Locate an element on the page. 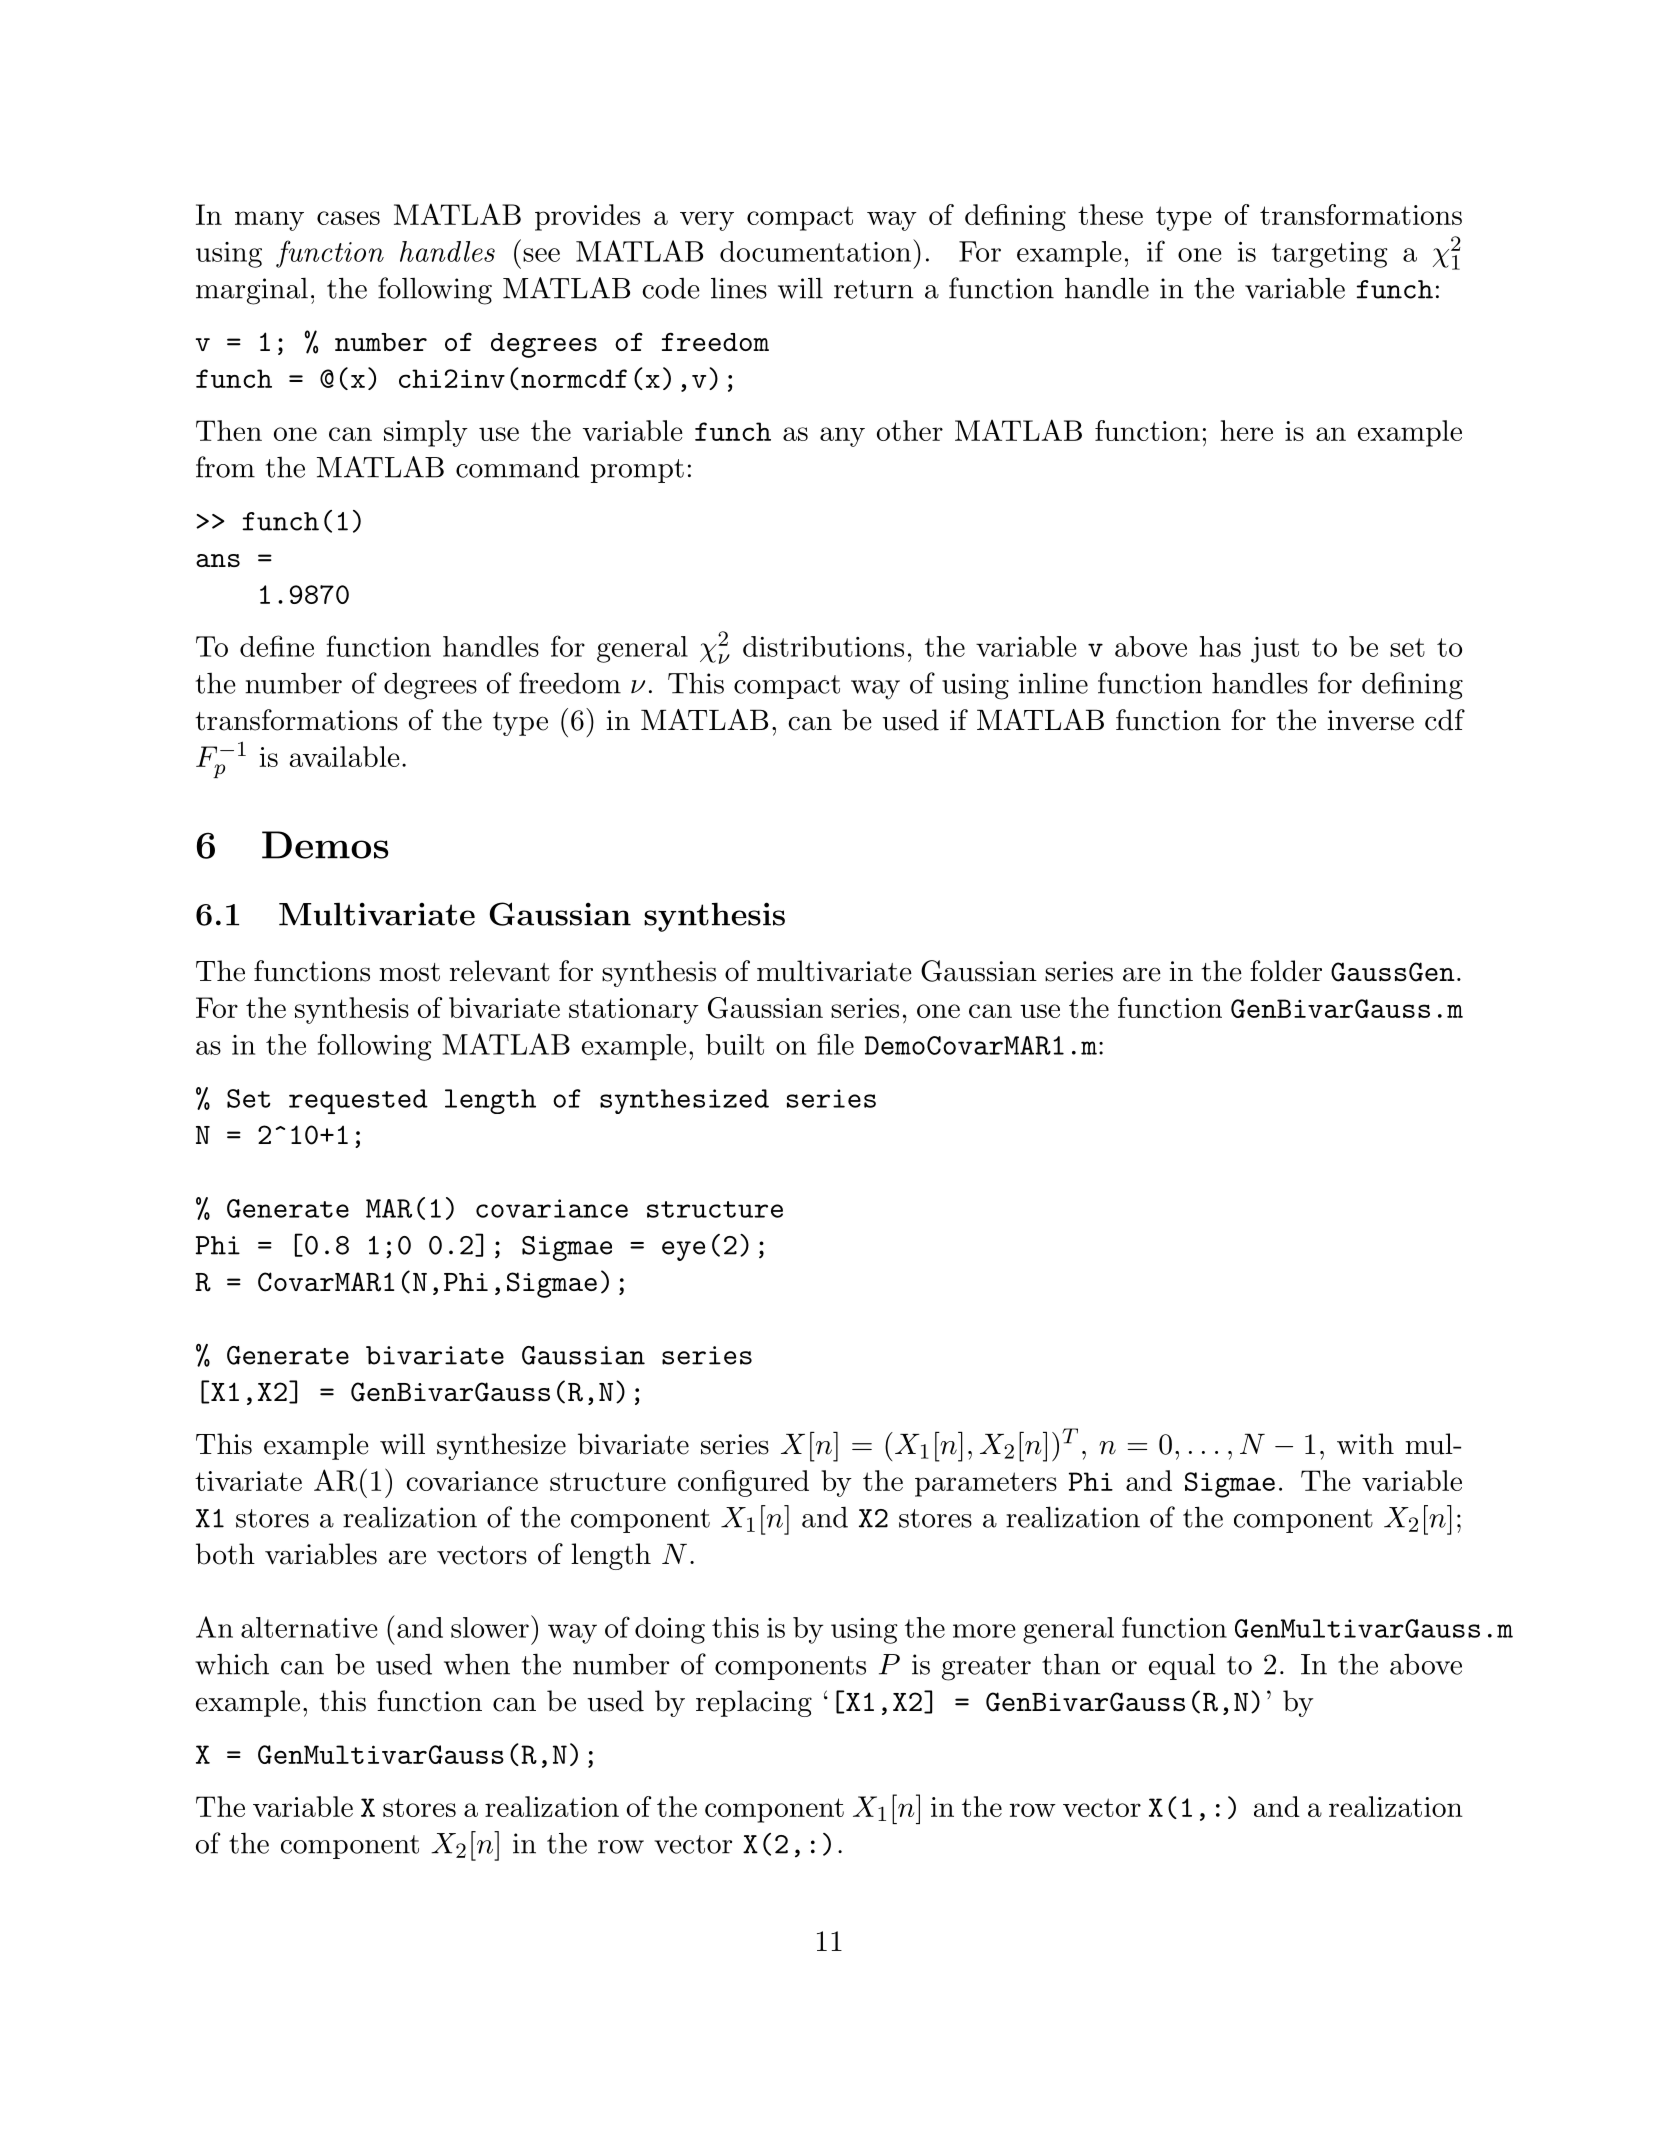 The height and width of the document is (2146, 1658). requested is located at coordinates (358, 1101).
